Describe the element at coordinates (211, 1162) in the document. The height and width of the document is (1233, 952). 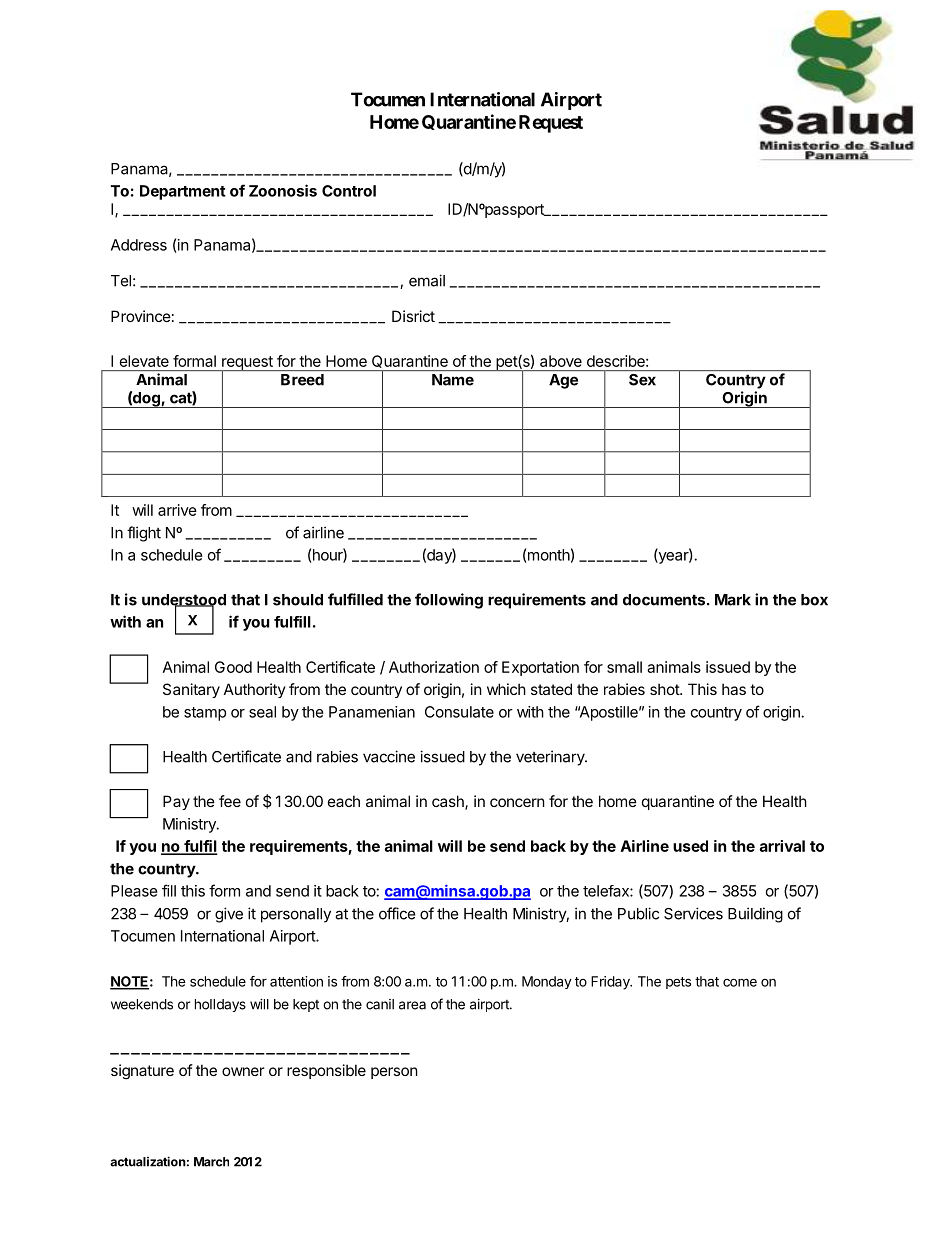
I see `March` at that location.
